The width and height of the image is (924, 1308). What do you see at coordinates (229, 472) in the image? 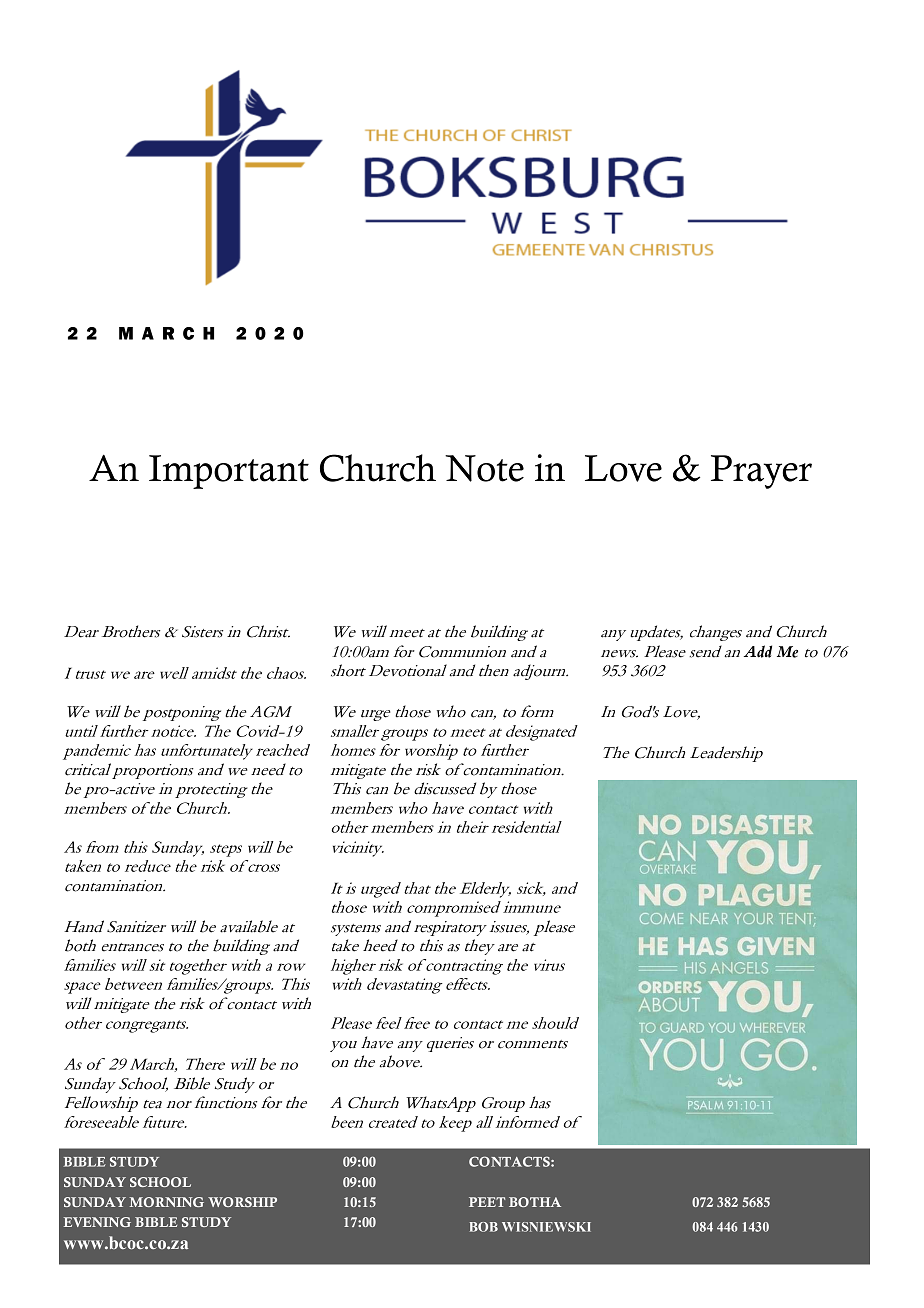
I see `Important` at bounding box center [229, 472].
